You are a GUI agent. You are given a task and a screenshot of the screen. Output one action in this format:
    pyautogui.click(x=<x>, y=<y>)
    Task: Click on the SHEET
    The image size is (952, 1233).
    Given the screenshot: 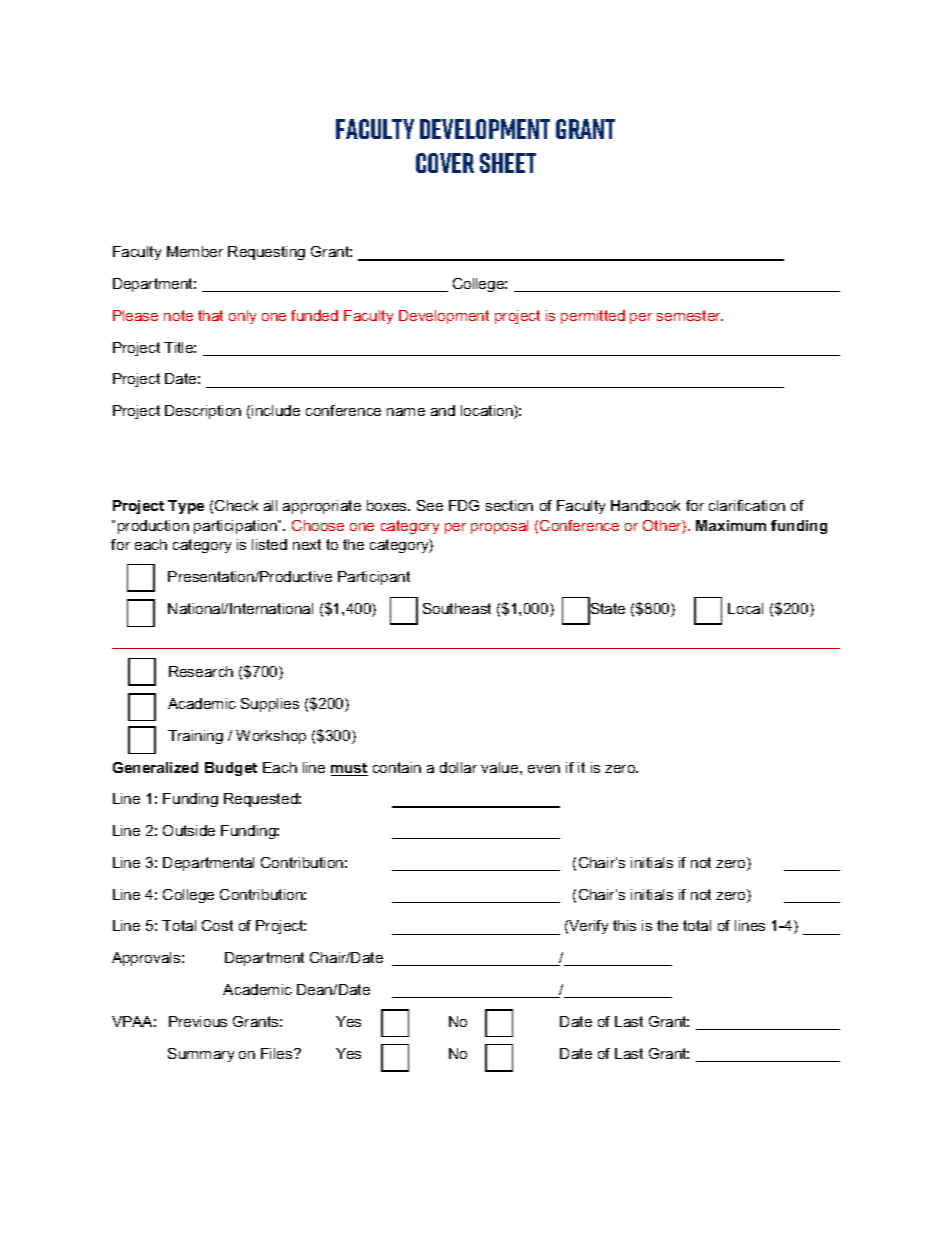 What is the action you would take?
    pyautogui.click(x=508, y=163)
